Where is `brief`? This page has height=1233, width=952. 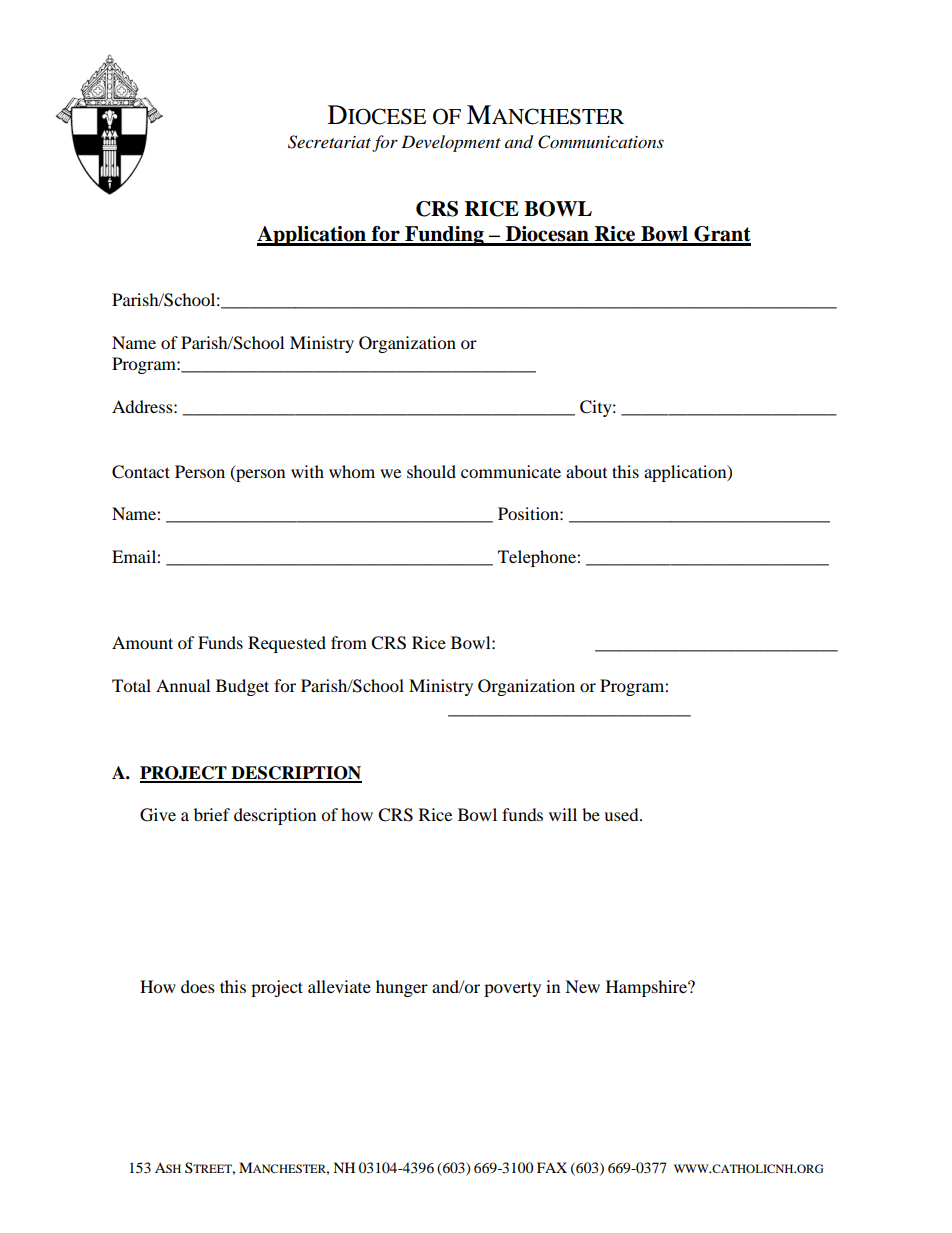
brief is located at coordinates (212, 814).
